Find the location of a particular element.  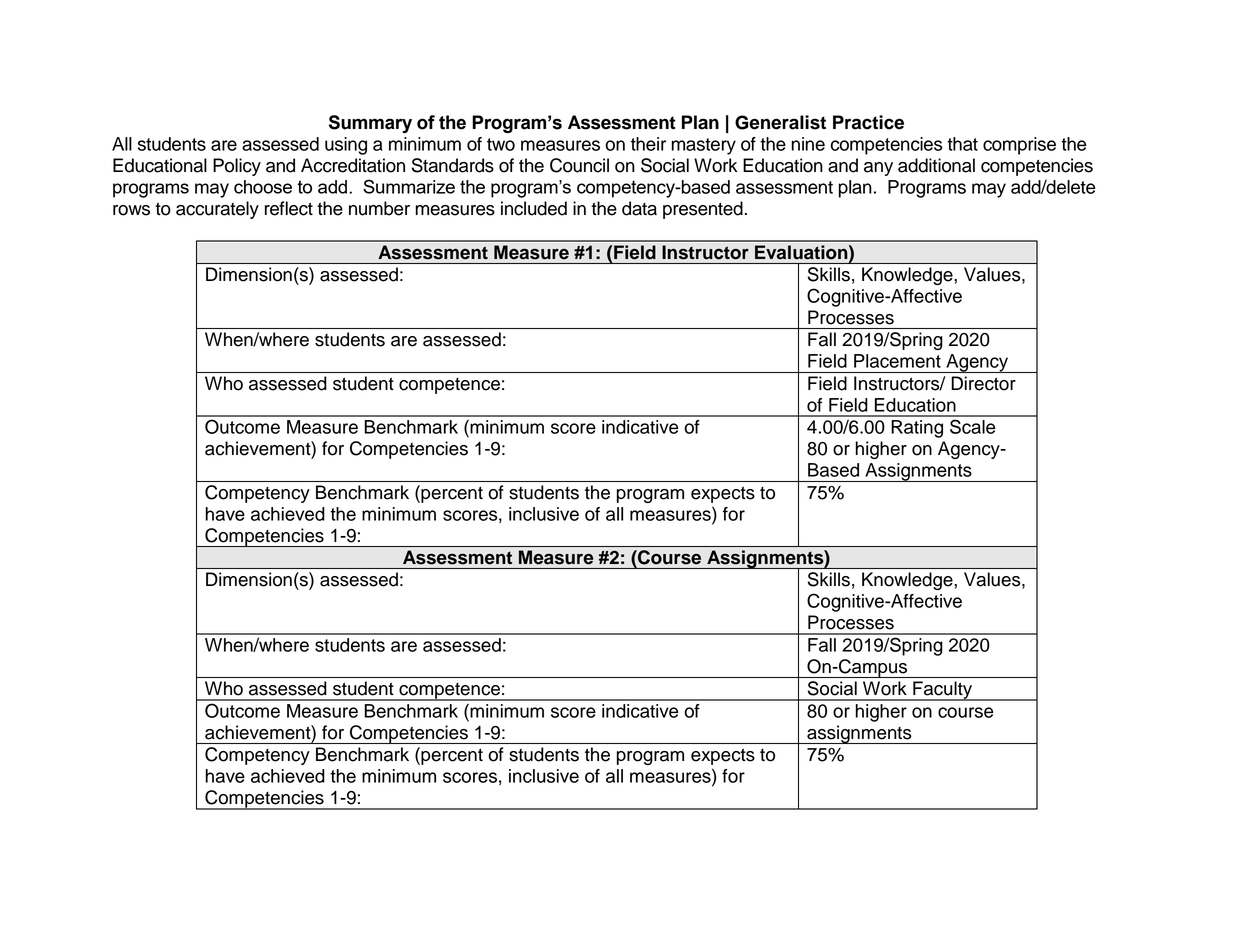

Placement is located at coordinates (897, 361).
